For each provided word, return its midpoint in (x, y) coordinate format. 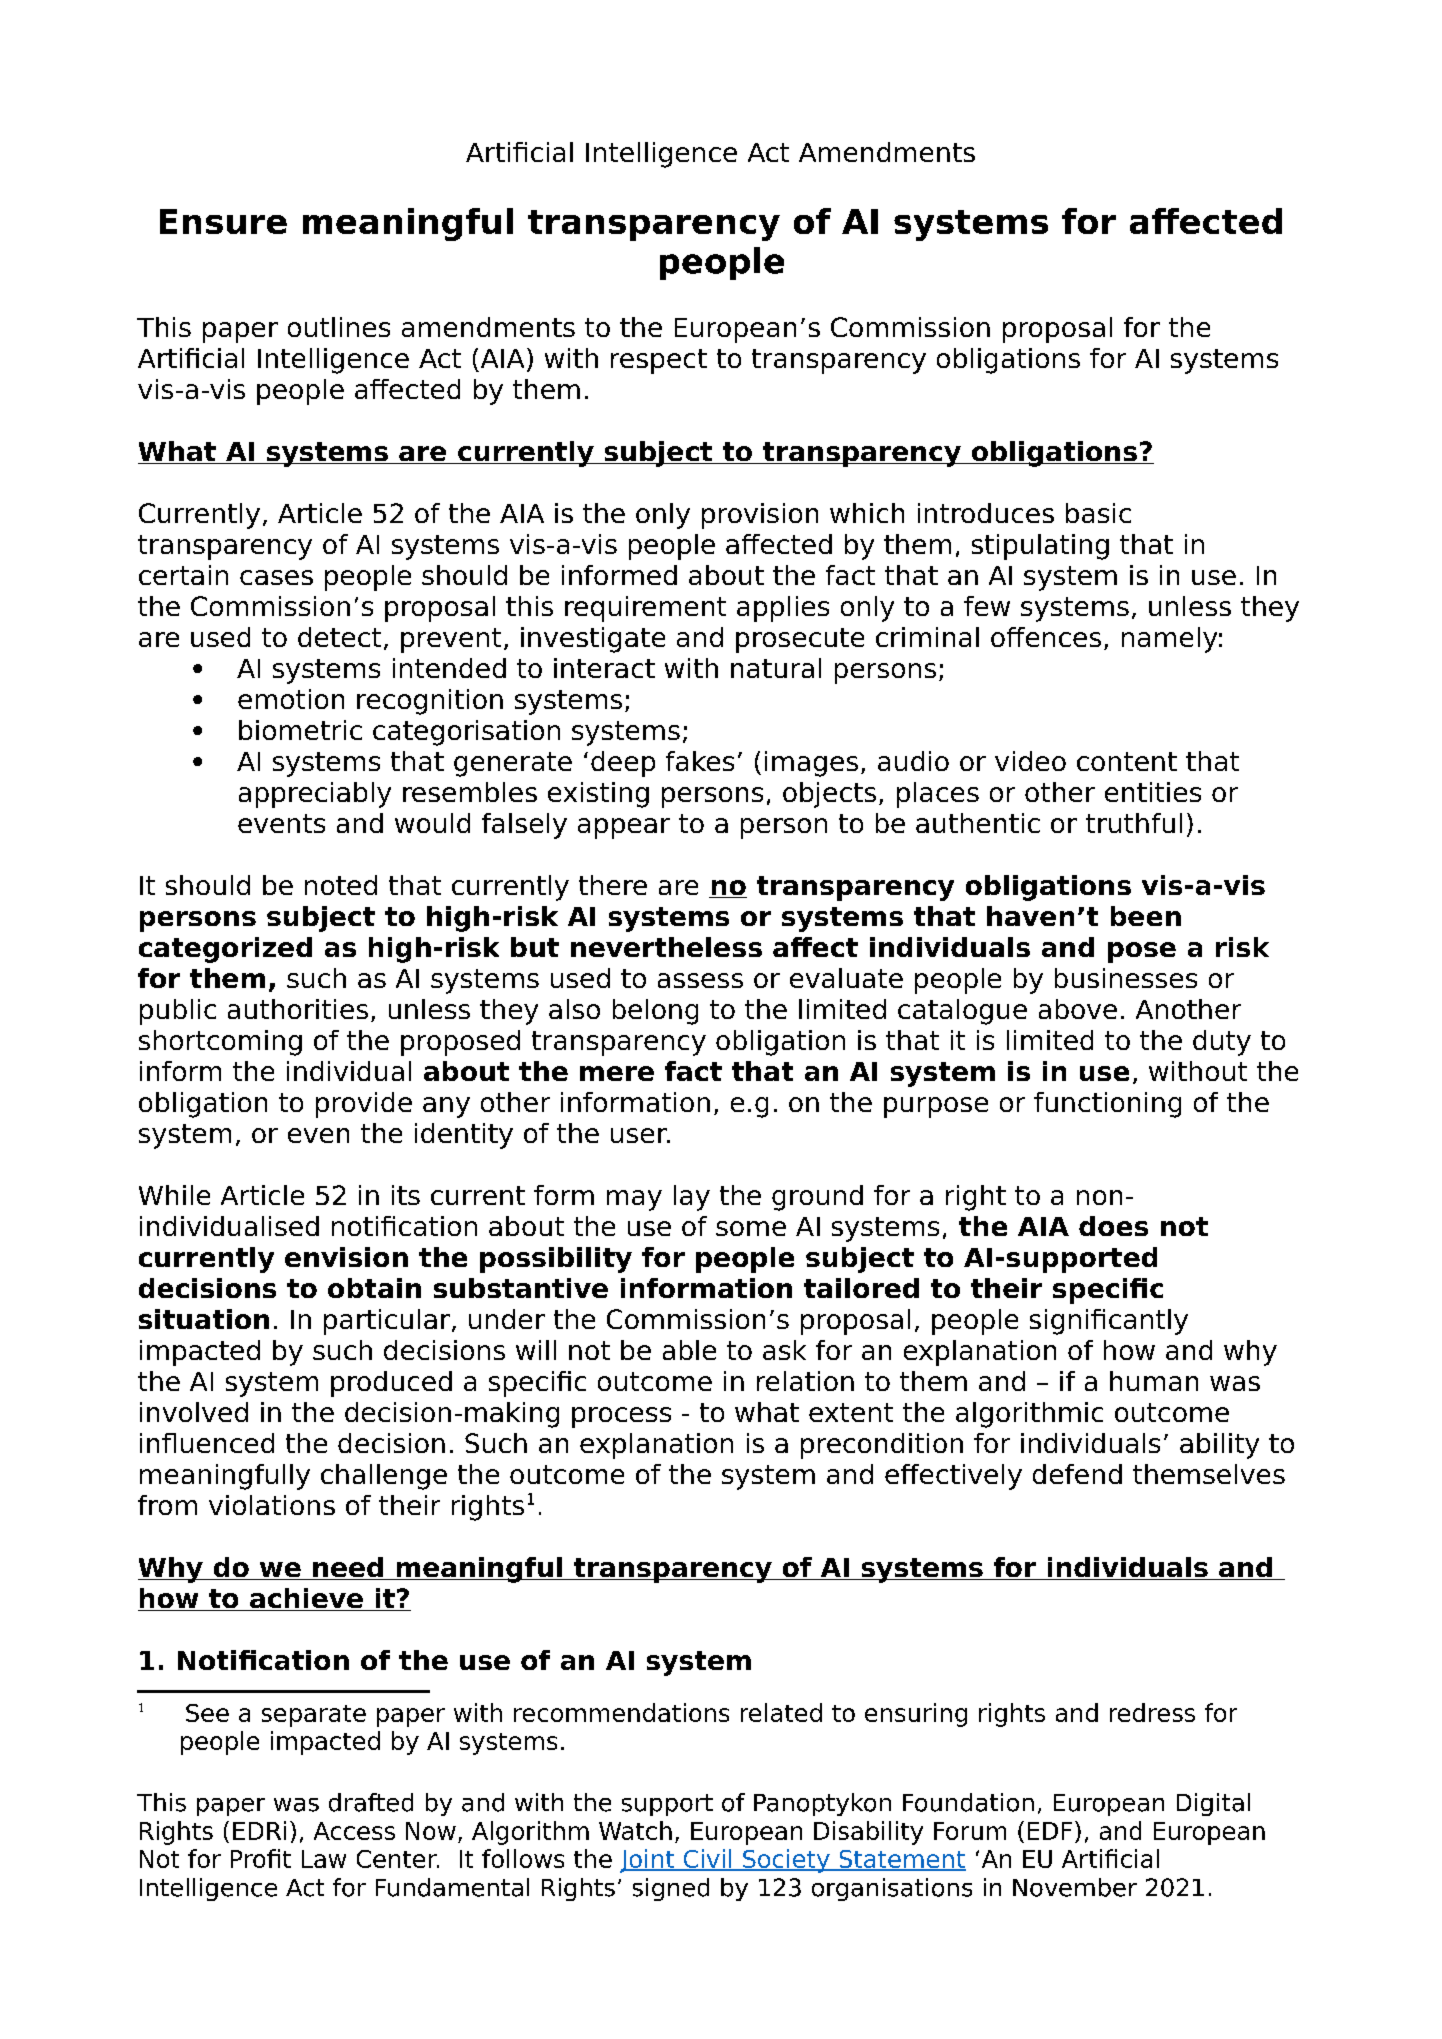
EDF (1050, 1831)
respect (659, 361)
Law (324, 1859)
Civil (707, 1860)
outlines (339, 327)
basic (1098, 513)
